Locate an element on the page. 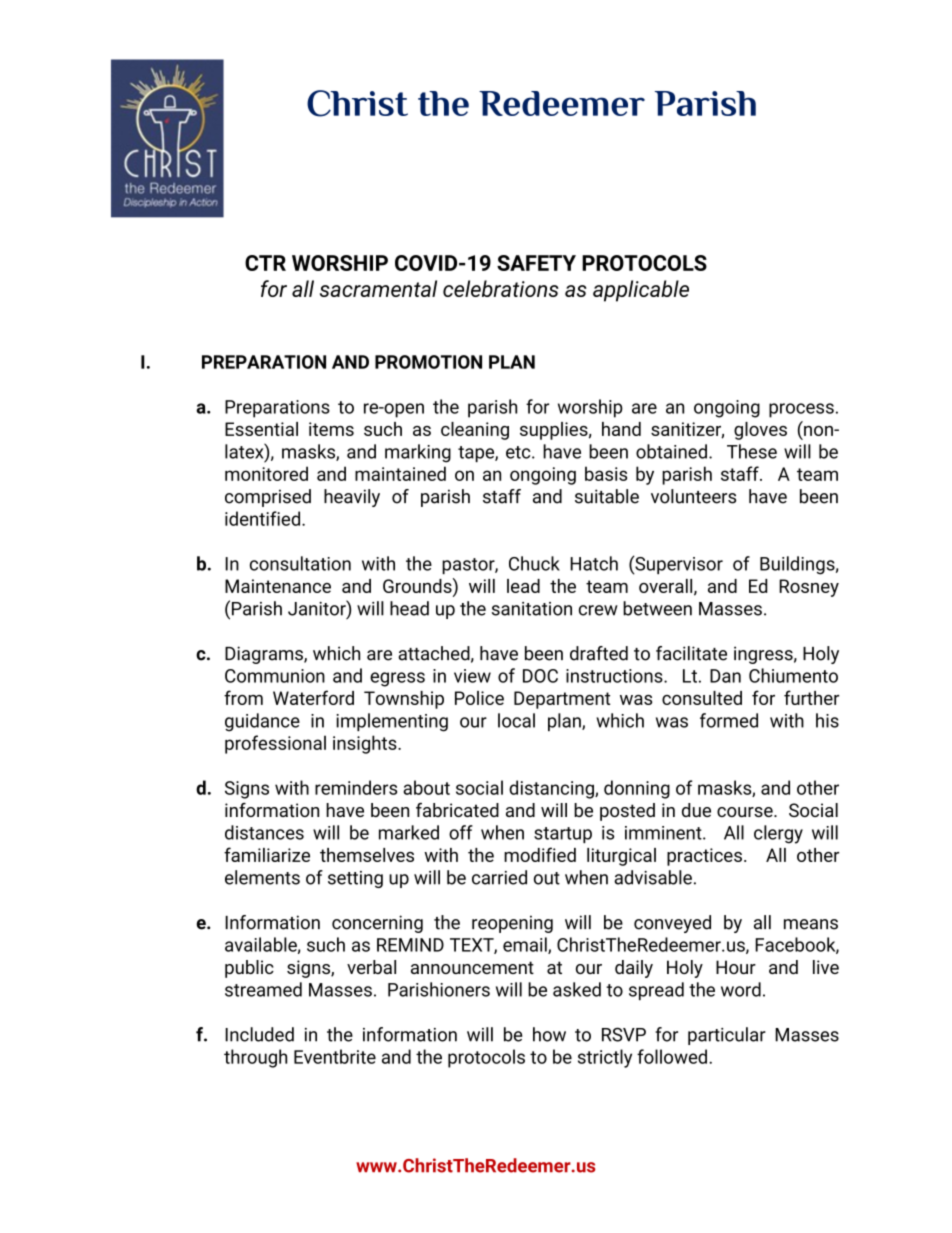  familiarize is located at coordinates (267, 854).
